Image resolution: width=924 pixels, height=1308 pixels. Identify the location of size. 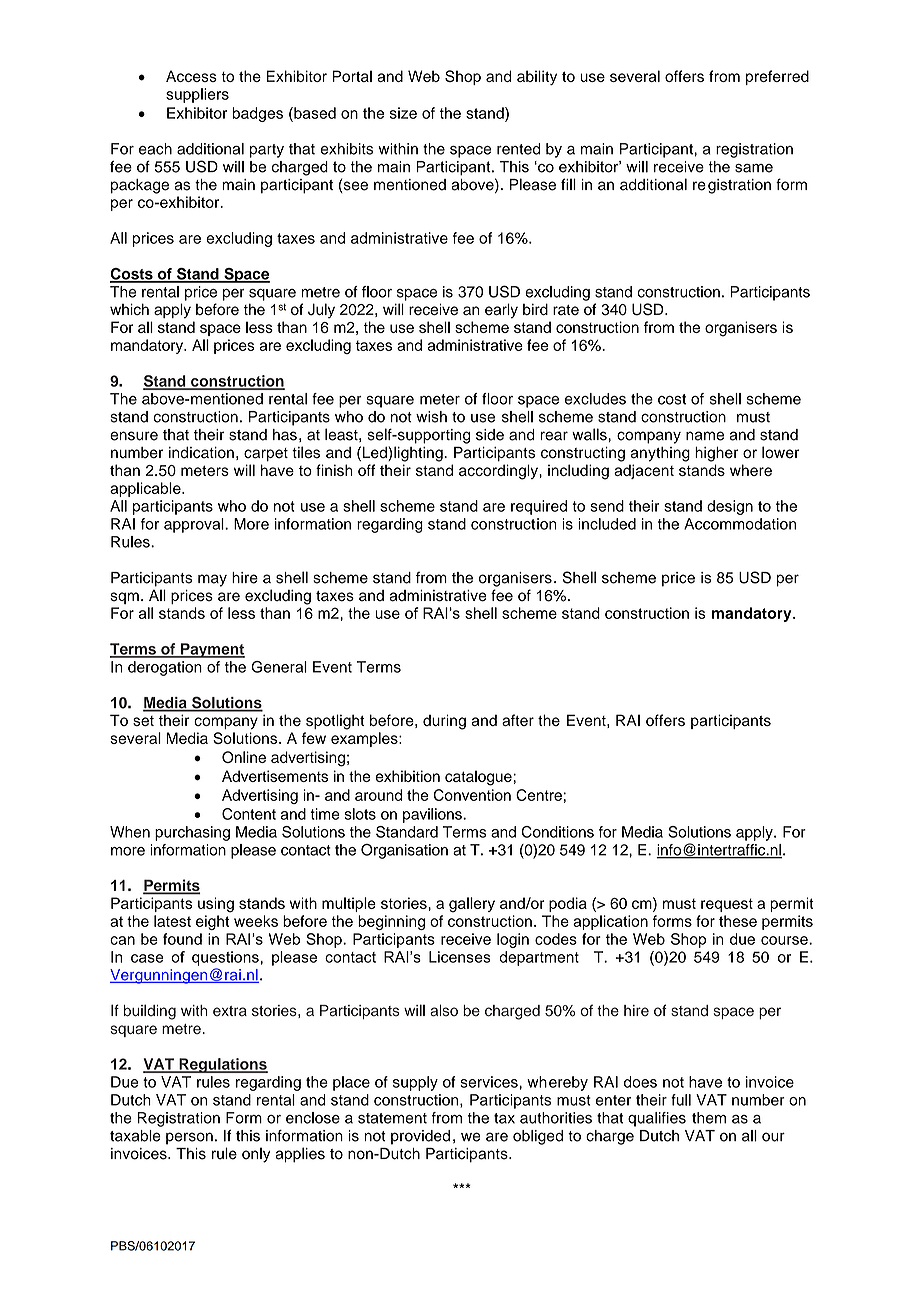
(403, 113).
